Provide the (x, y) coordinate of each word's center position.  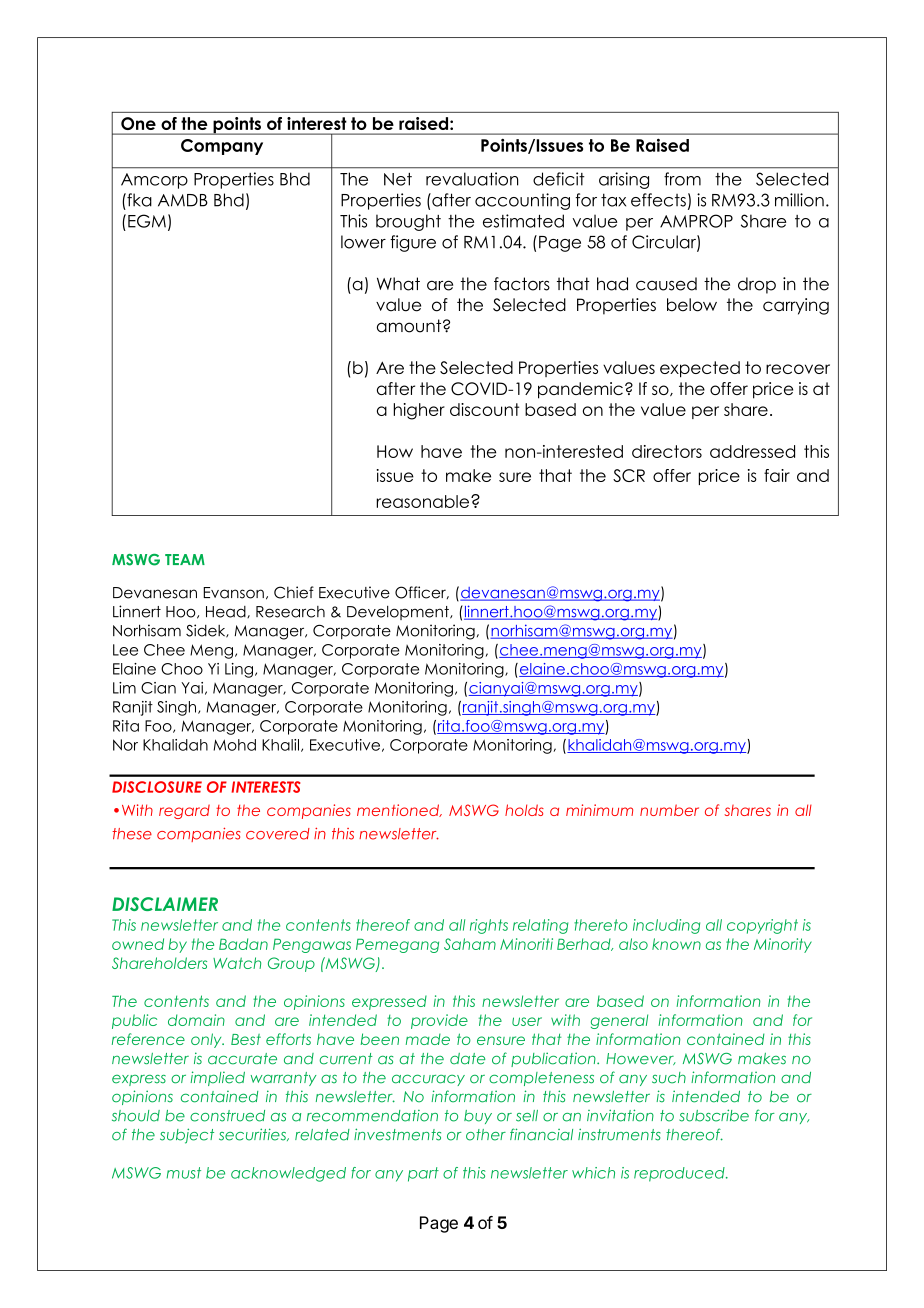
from (682, 179)
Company (222, 147)
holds (524, 810)
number (669, 810)
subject (187, 1136)
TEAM (185, 559)
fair (777, 475)
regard (184, 811)
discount (484, 409)
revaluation (472, 179)
